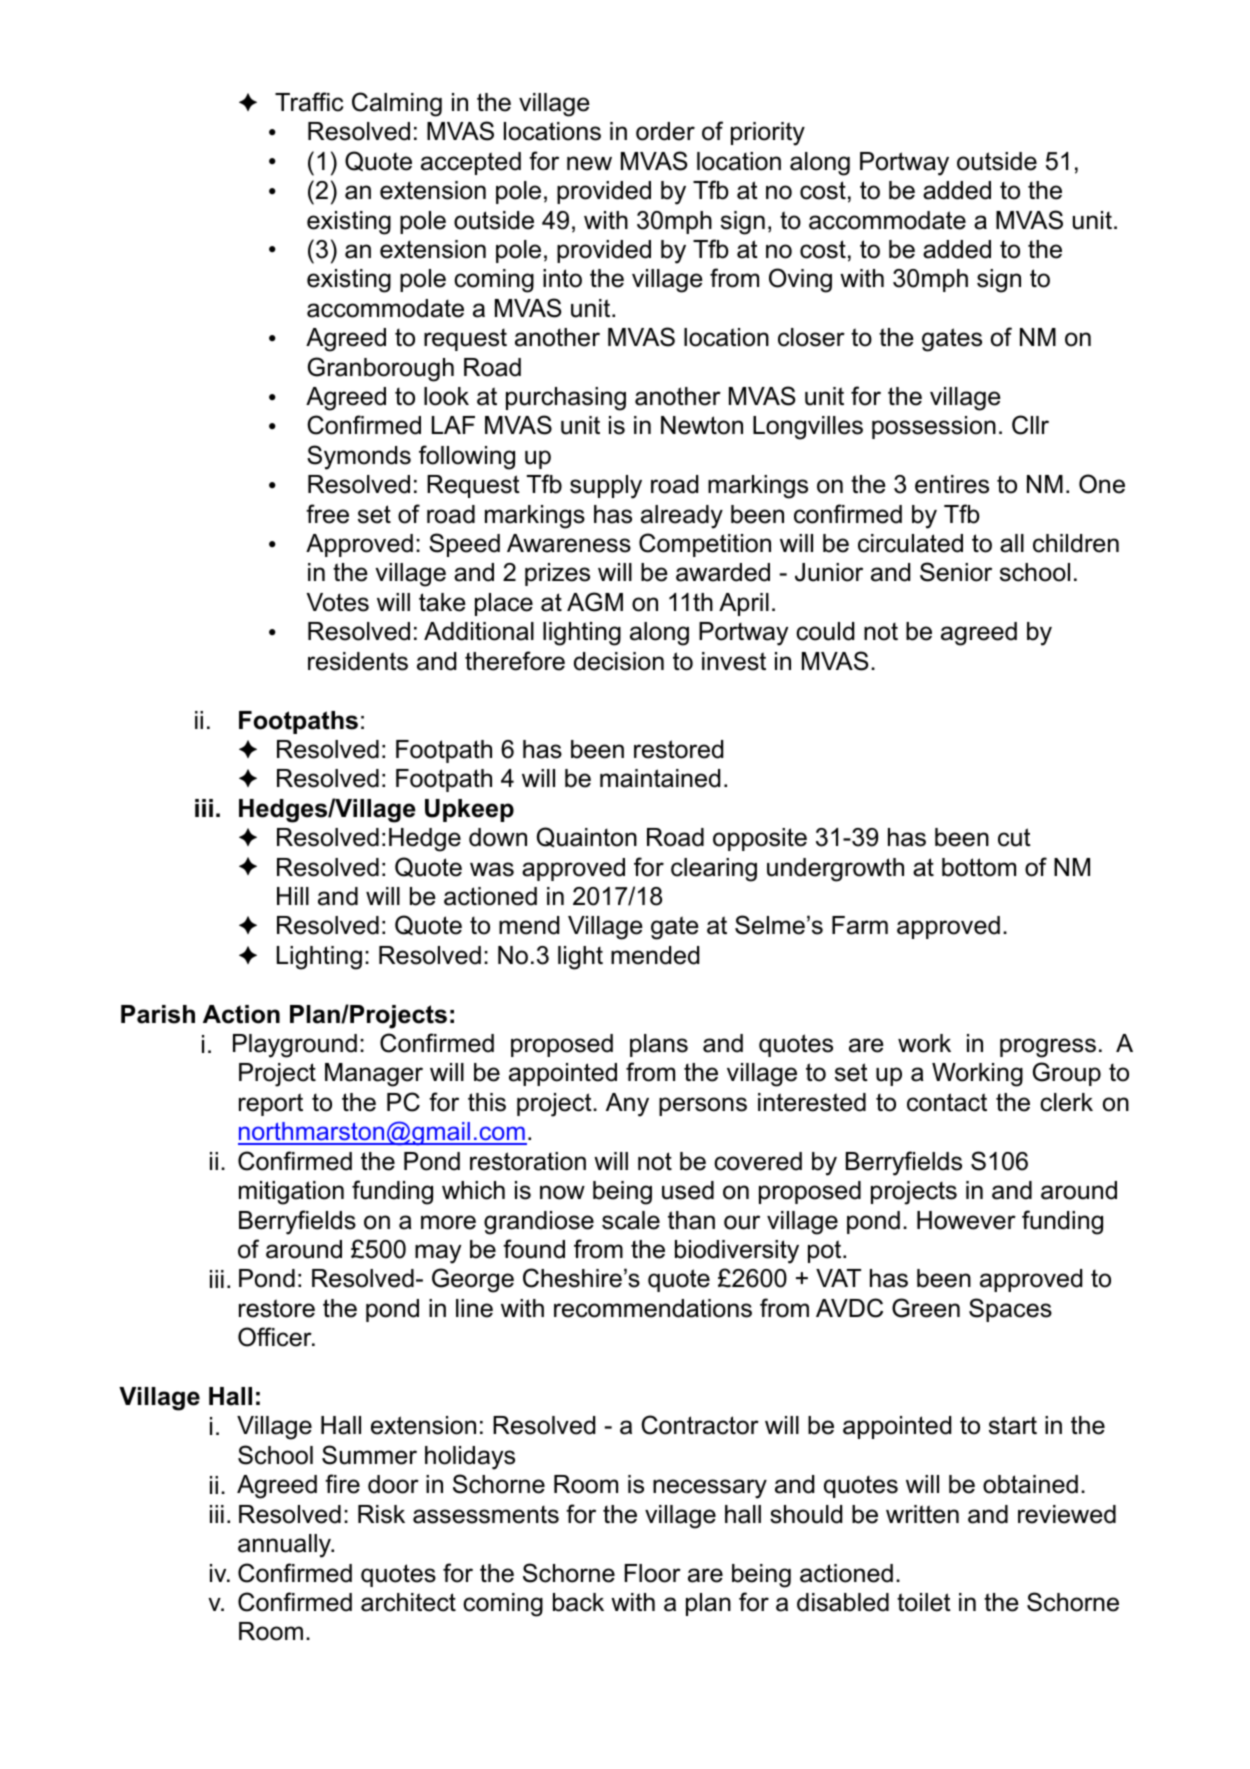 The image size is (1250, 1769). Describe the element at coordinates (309, 102) in the document. I see `Traffic` at that location.
